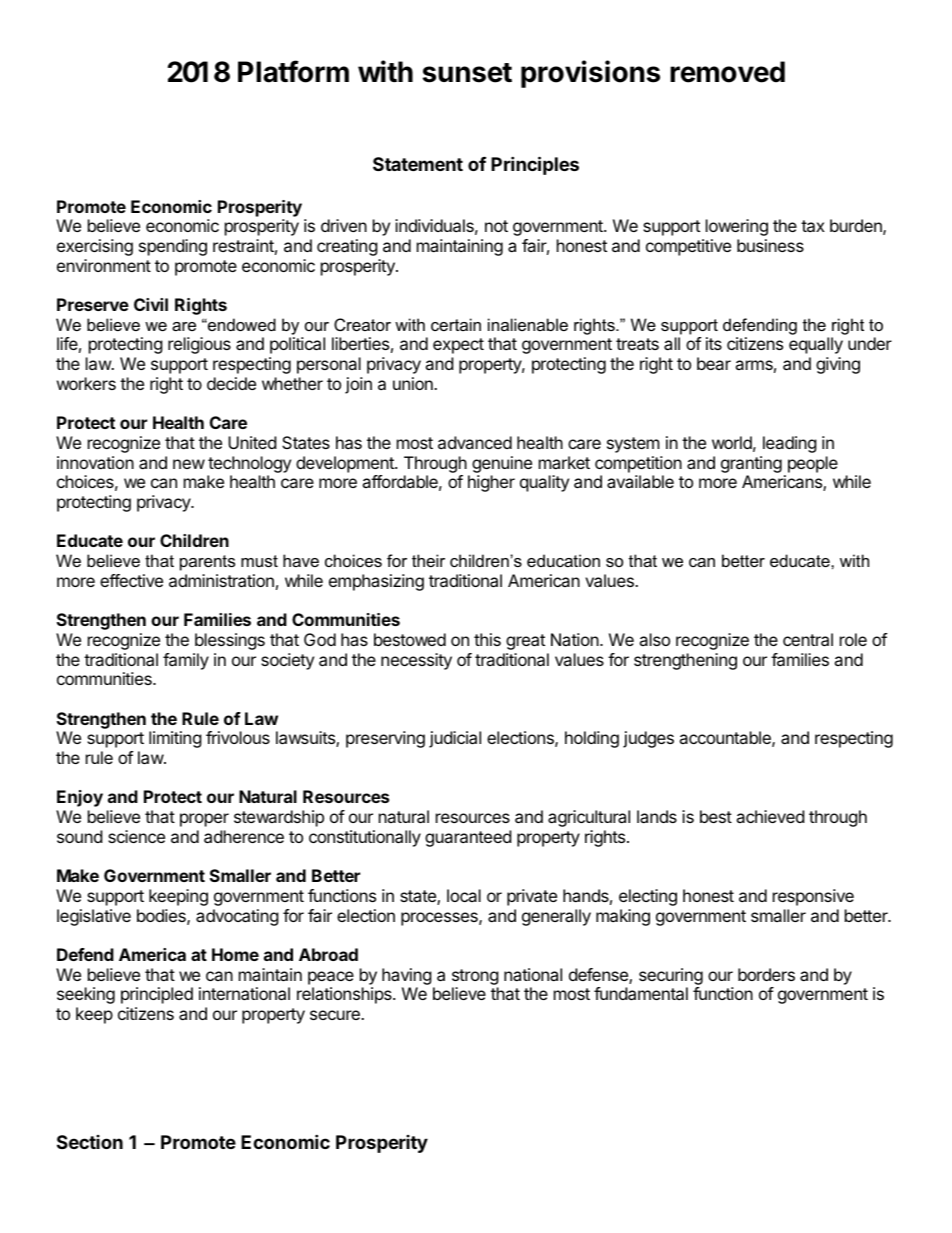 This document has width=952, height=1233. I want to click on Section, so click(90, 1142).
